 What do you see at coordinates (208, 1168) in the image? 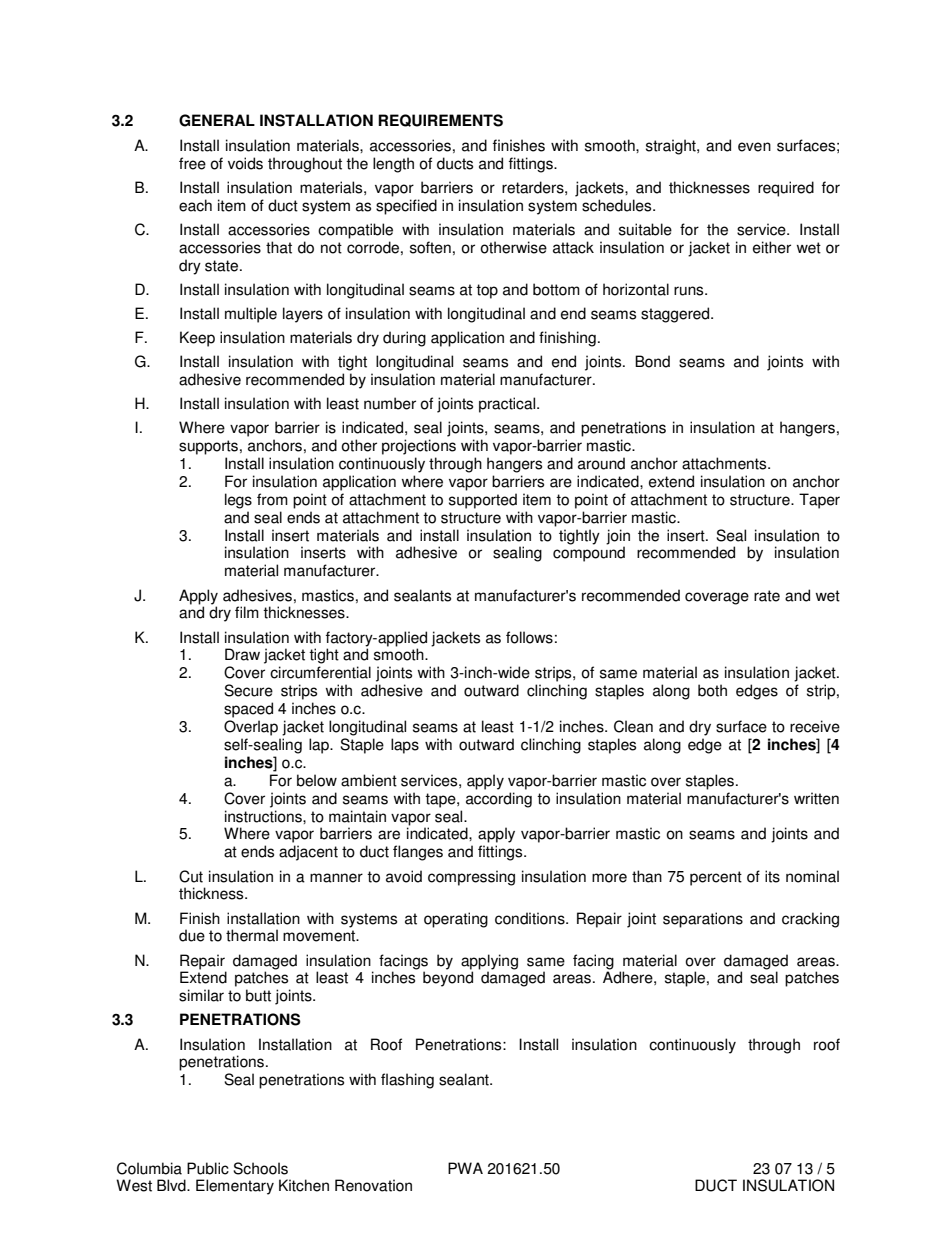
I see `Public` at bounding box center [208, 1168].
